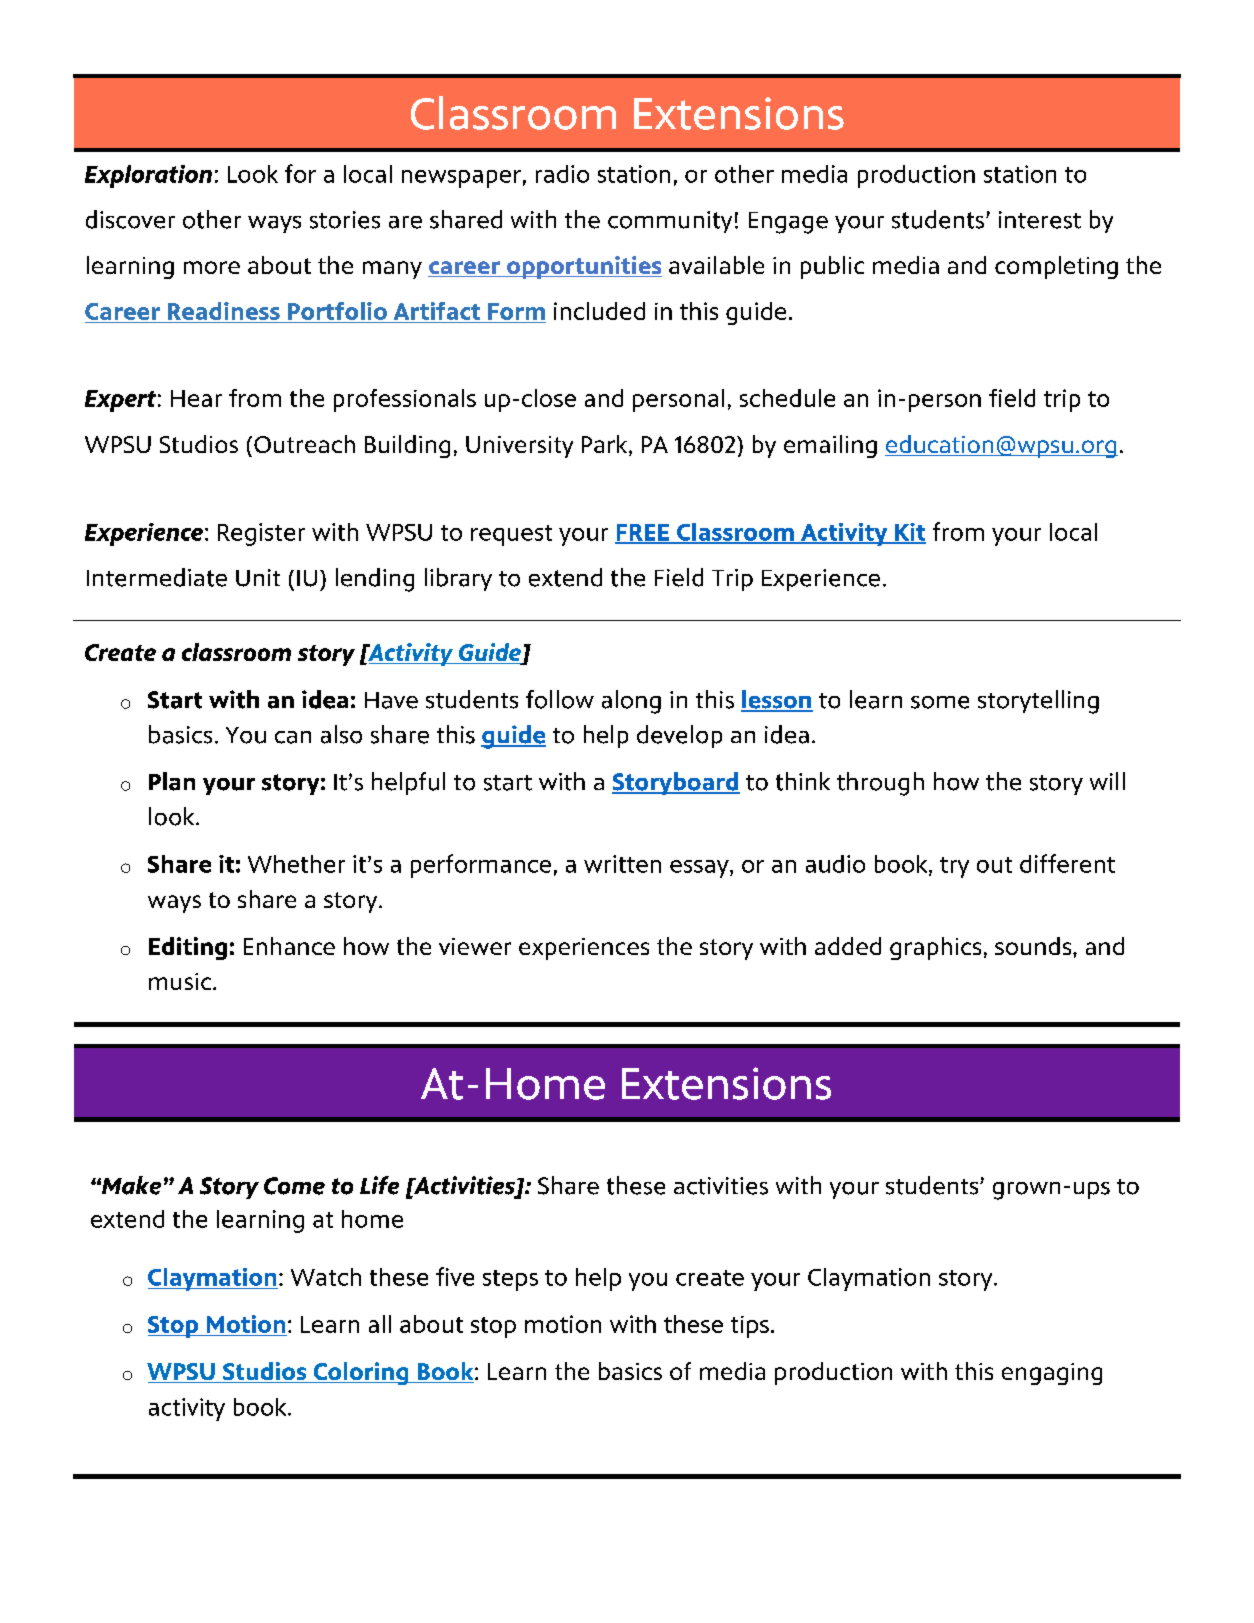 This document has width=1254, height=1623. I want to click on radio, so click(562, 174).
